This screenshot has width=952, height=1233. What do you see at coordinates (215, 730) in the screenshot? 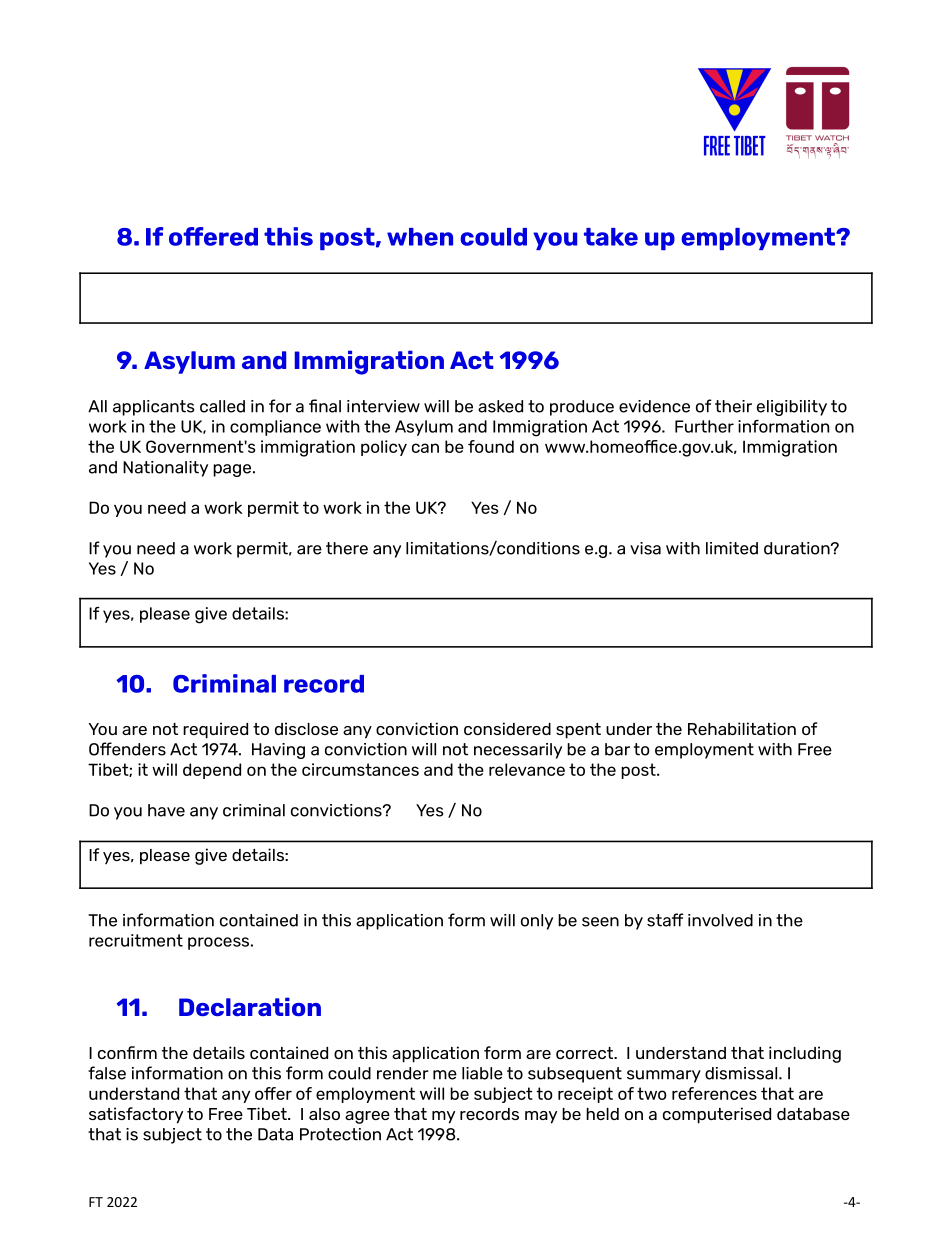
I see `required` at bounding box center [215, 730].
